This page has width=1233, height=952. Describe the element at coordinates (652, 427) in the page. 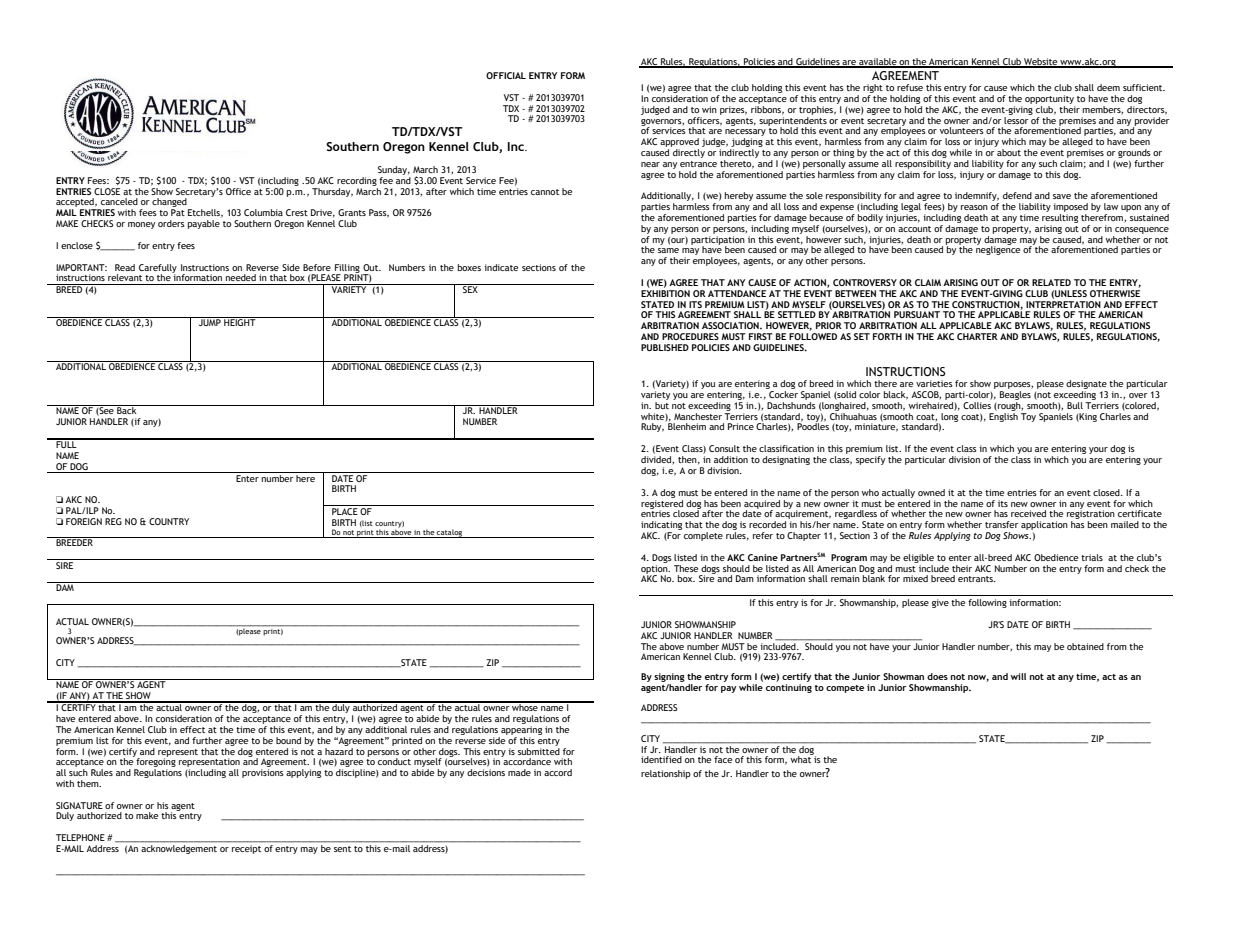

I see `Ruby` at that location.
